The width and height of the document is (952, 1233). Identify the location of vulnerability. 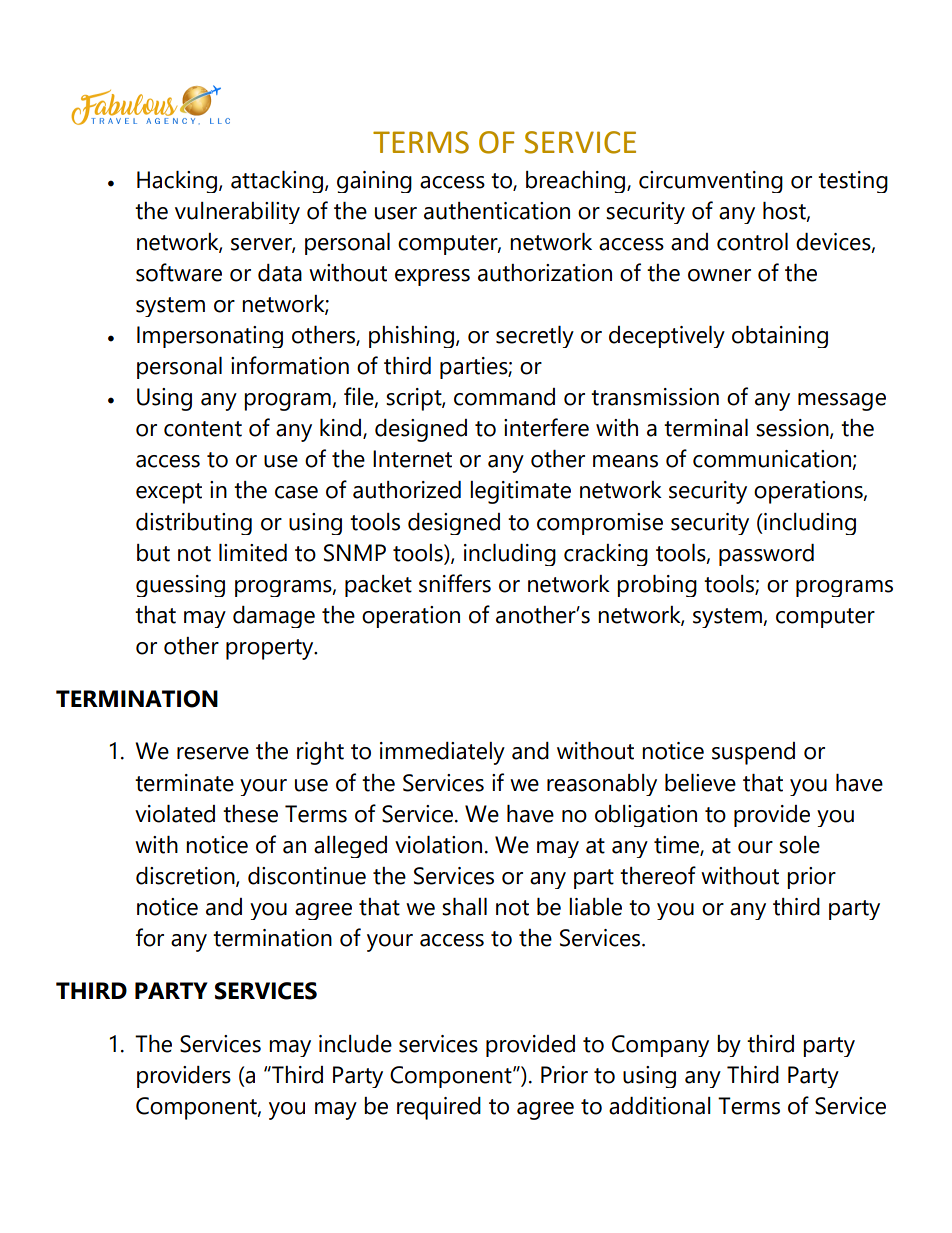
(237, 213).
